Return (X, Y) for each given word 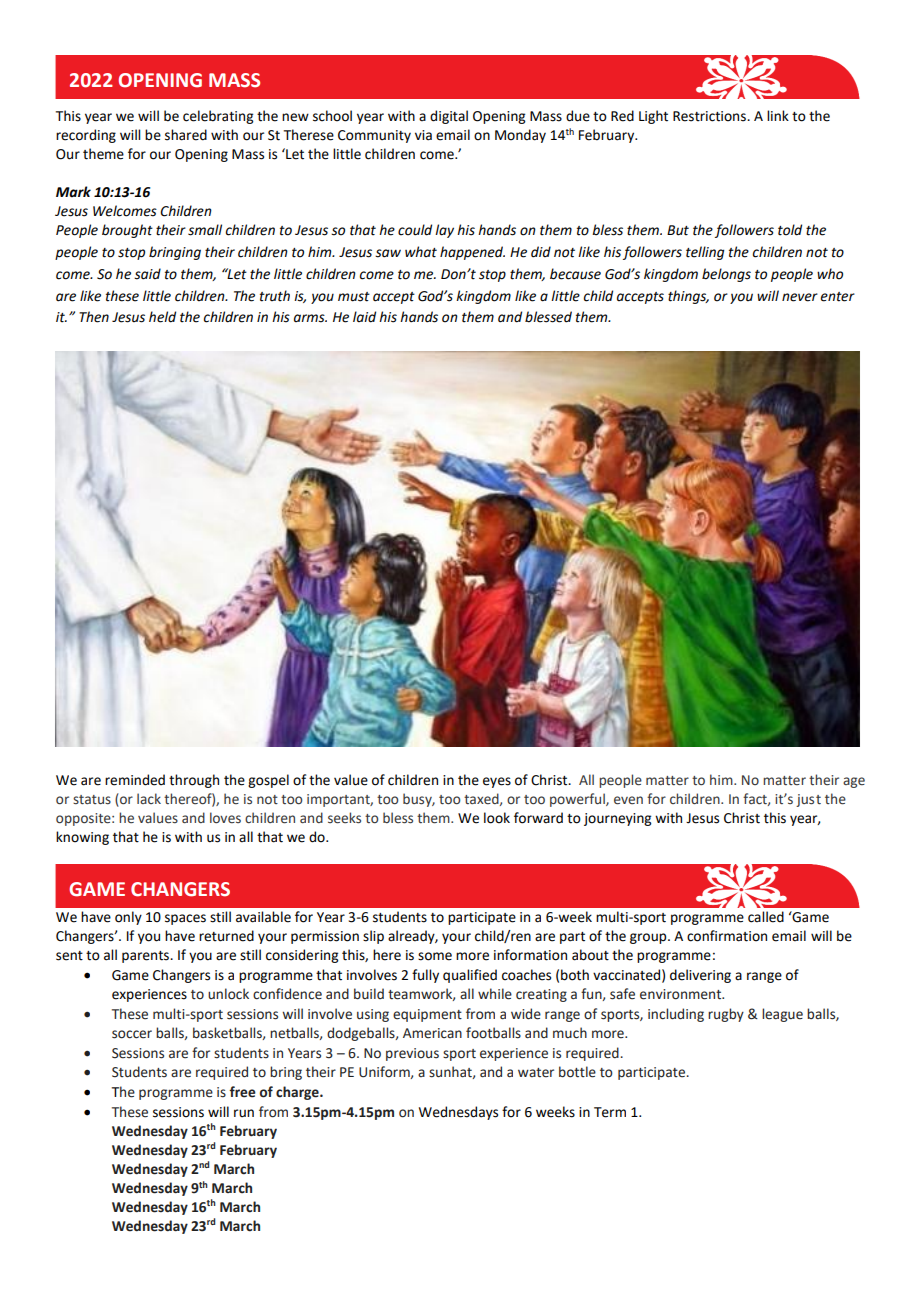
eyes (497, 782)
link (778, 115)
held (162, 317)
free (242, 1092)
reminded (135, 780)
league (782, 1015)
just (808, 800)
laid (364, 317)
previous (412, 1054)
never (800, 297)
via (423, 135)
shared (186, 135)
